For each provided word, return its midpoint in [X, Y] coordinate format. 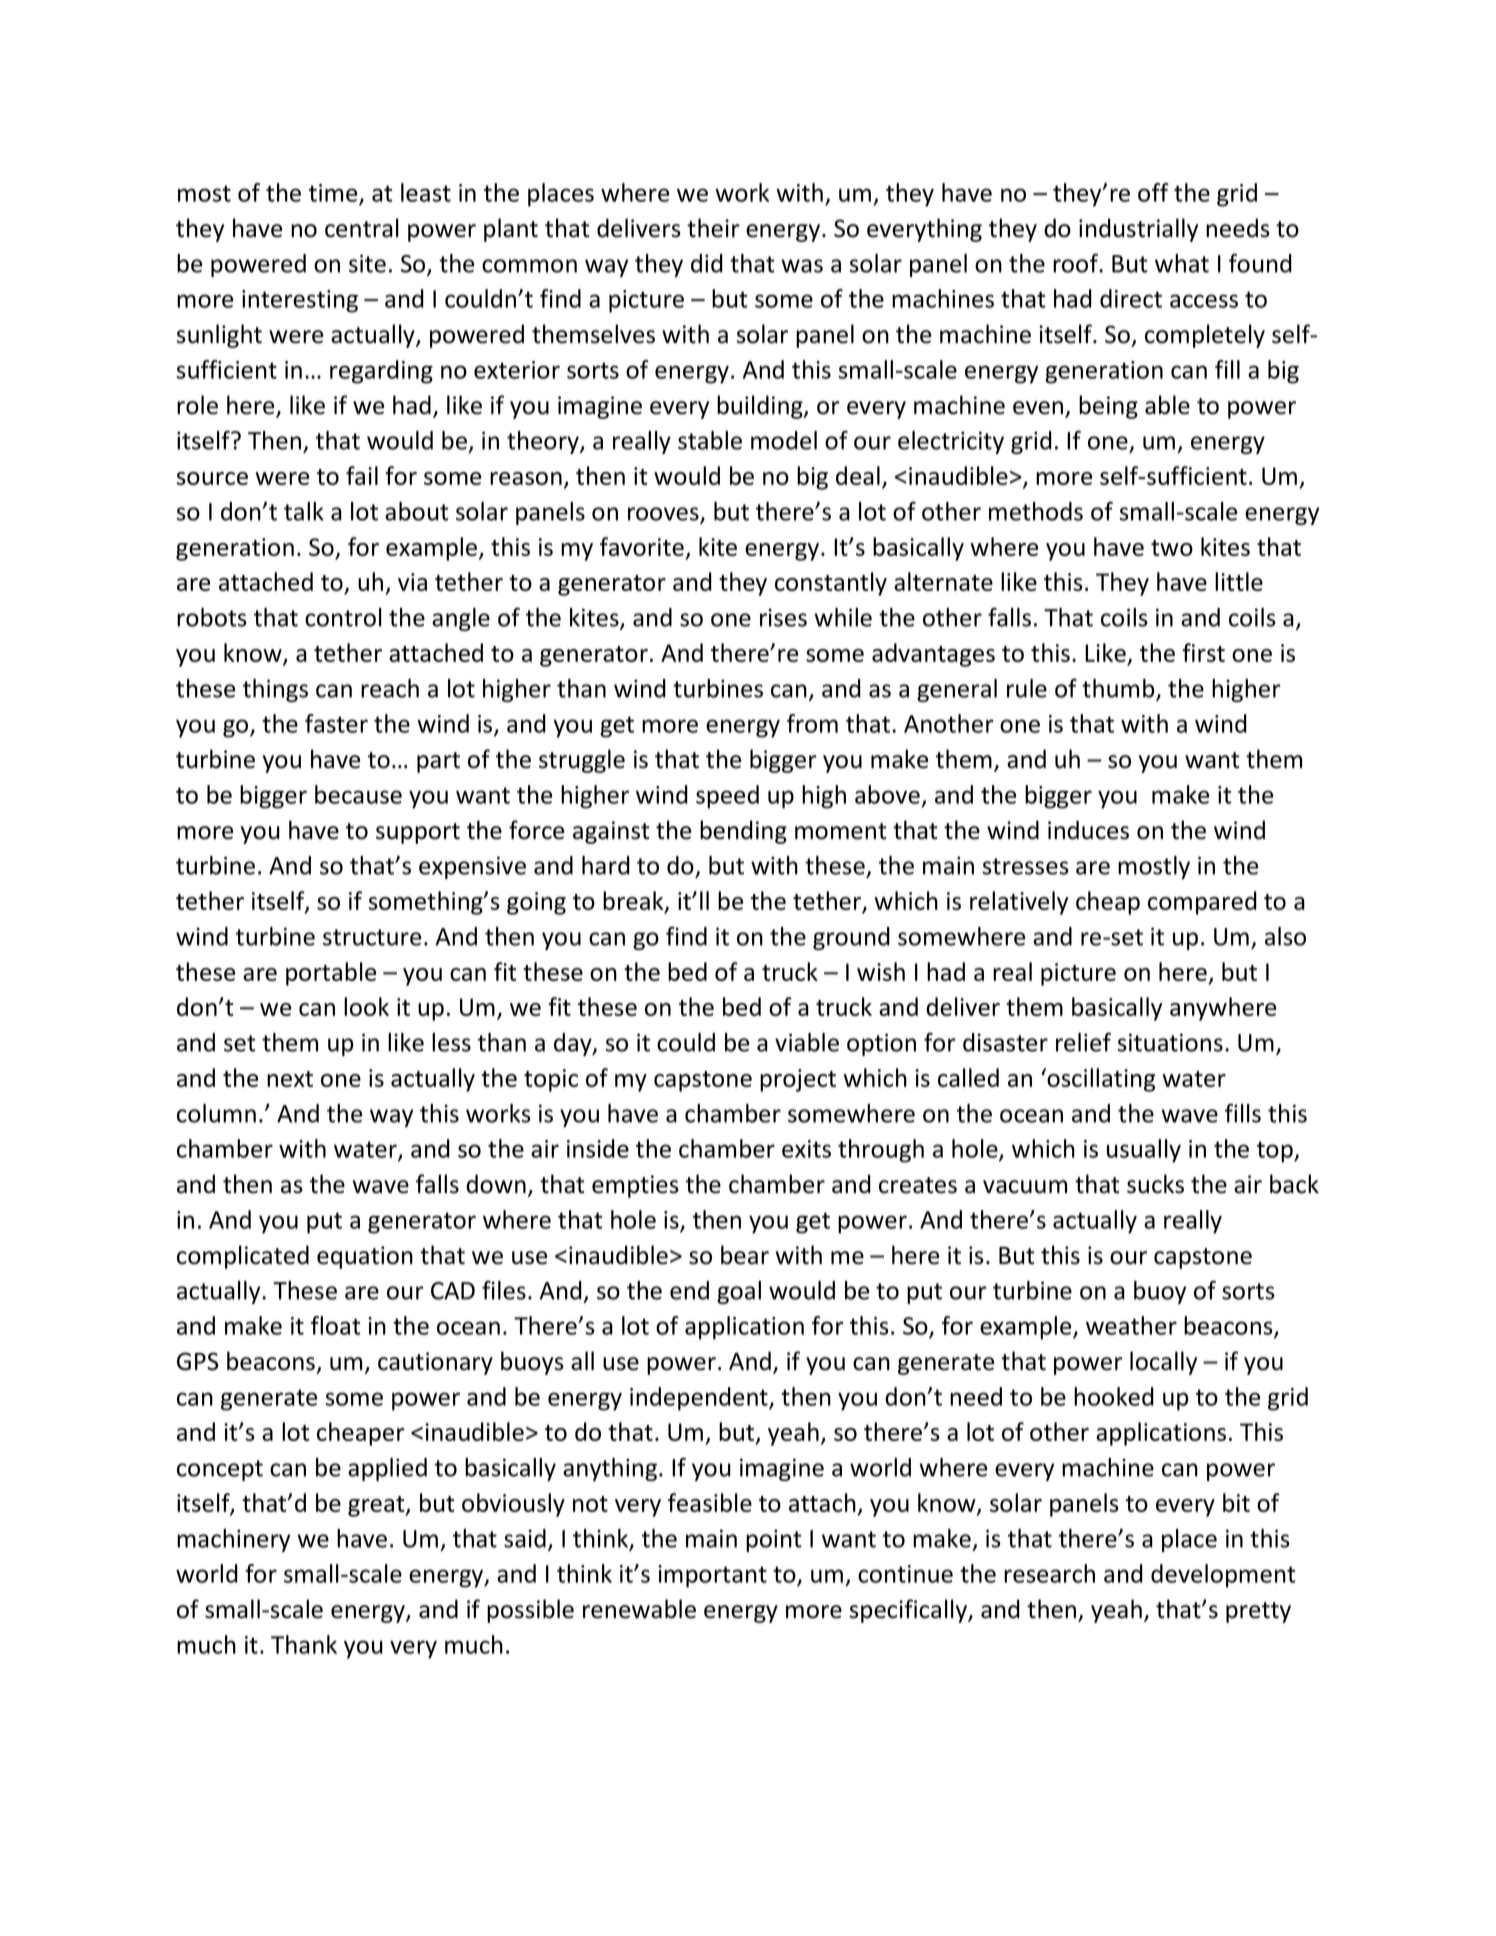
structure [372, 937]
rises [783, 617]
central [362, 228]
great [377, 1506]
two [1172, 548]
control [343, 617]
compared [1202, 903]
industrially [1138, 230]
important [712, 1576]
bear [745, 1255]
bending [743, 832]
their [713, 228]
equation [365, 1257]
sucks [1155, 1184]
